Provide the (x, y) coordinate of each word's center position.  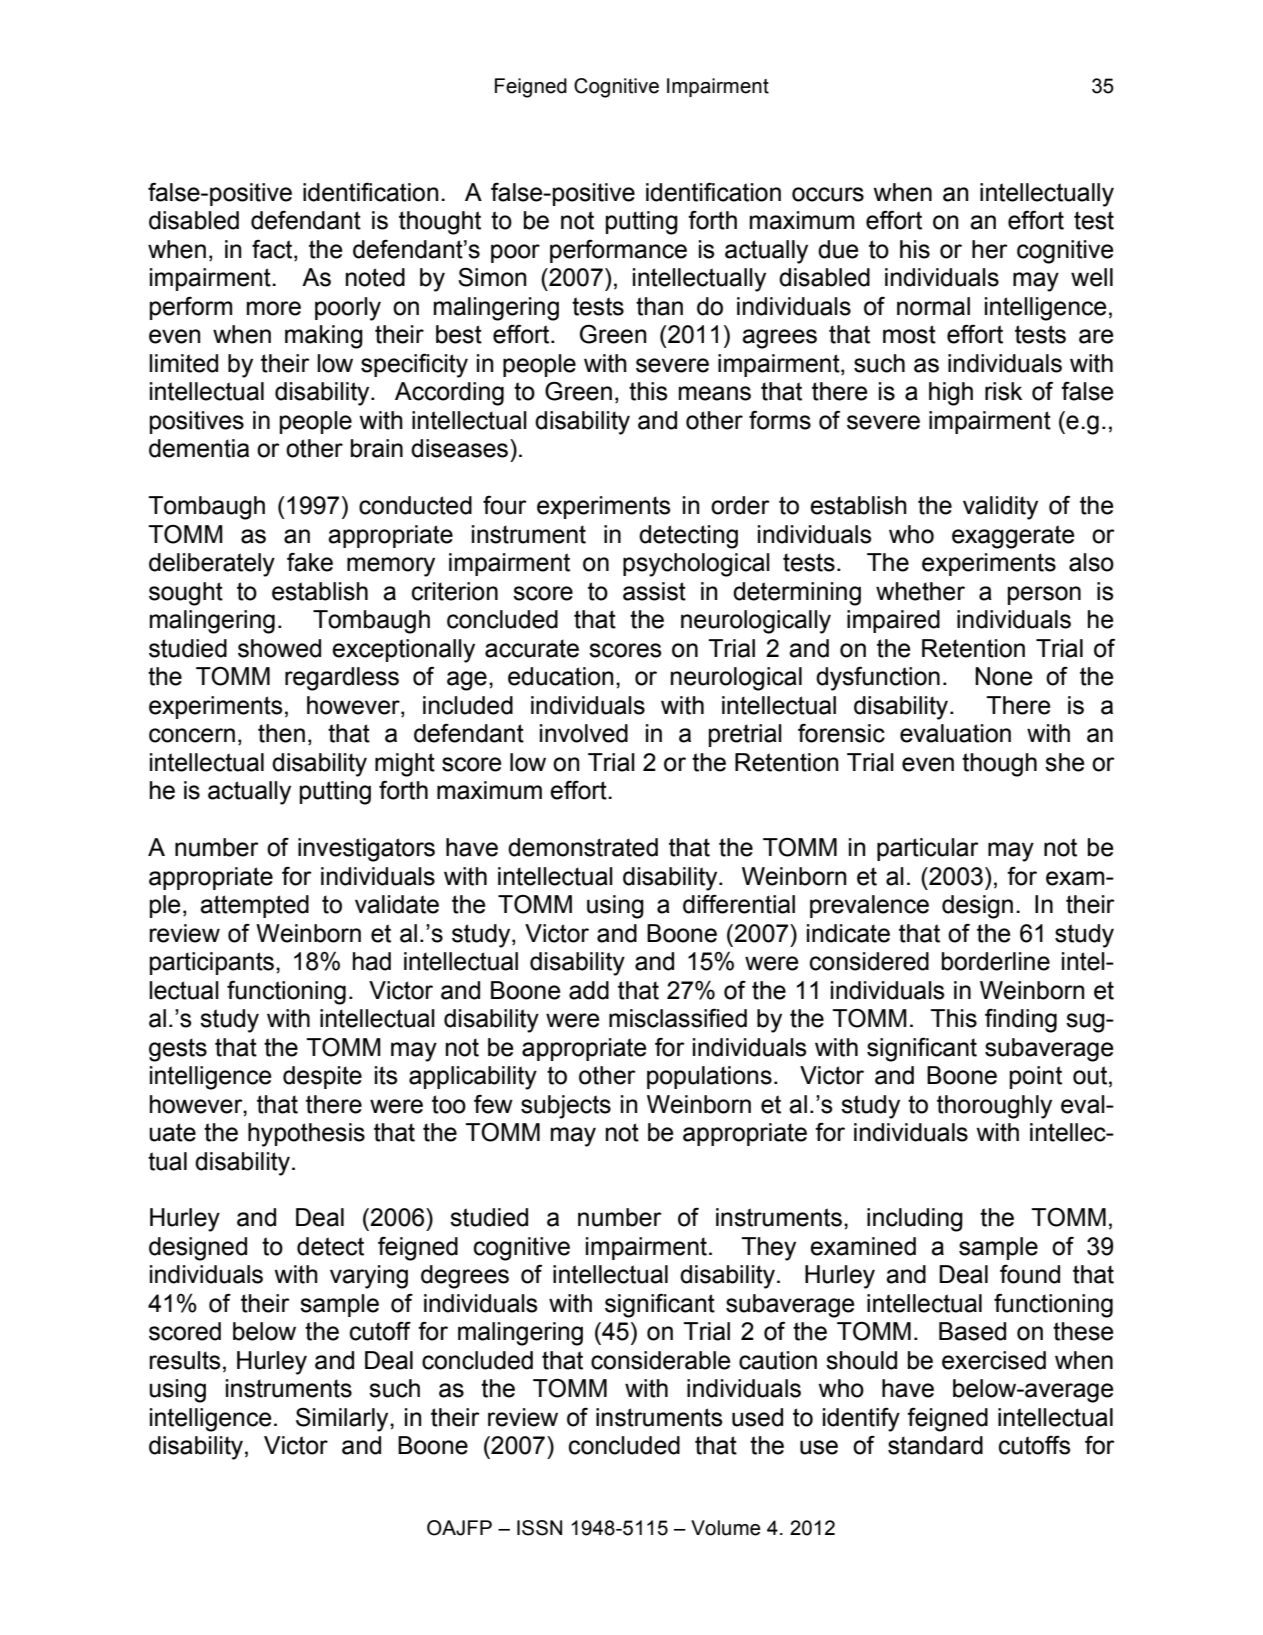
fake (310, 562)
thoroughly (994, 1107)
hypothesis (306, 1135)
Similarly (343, 1420)
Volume (726, 1528)
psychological (696, 565)
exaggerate (1013, 537)
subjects (566, 1107)
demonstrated (583, 847)
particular (928, 849)
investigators (366, 850)
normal (933, 306)
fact (273, 250)
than (659, 306)
